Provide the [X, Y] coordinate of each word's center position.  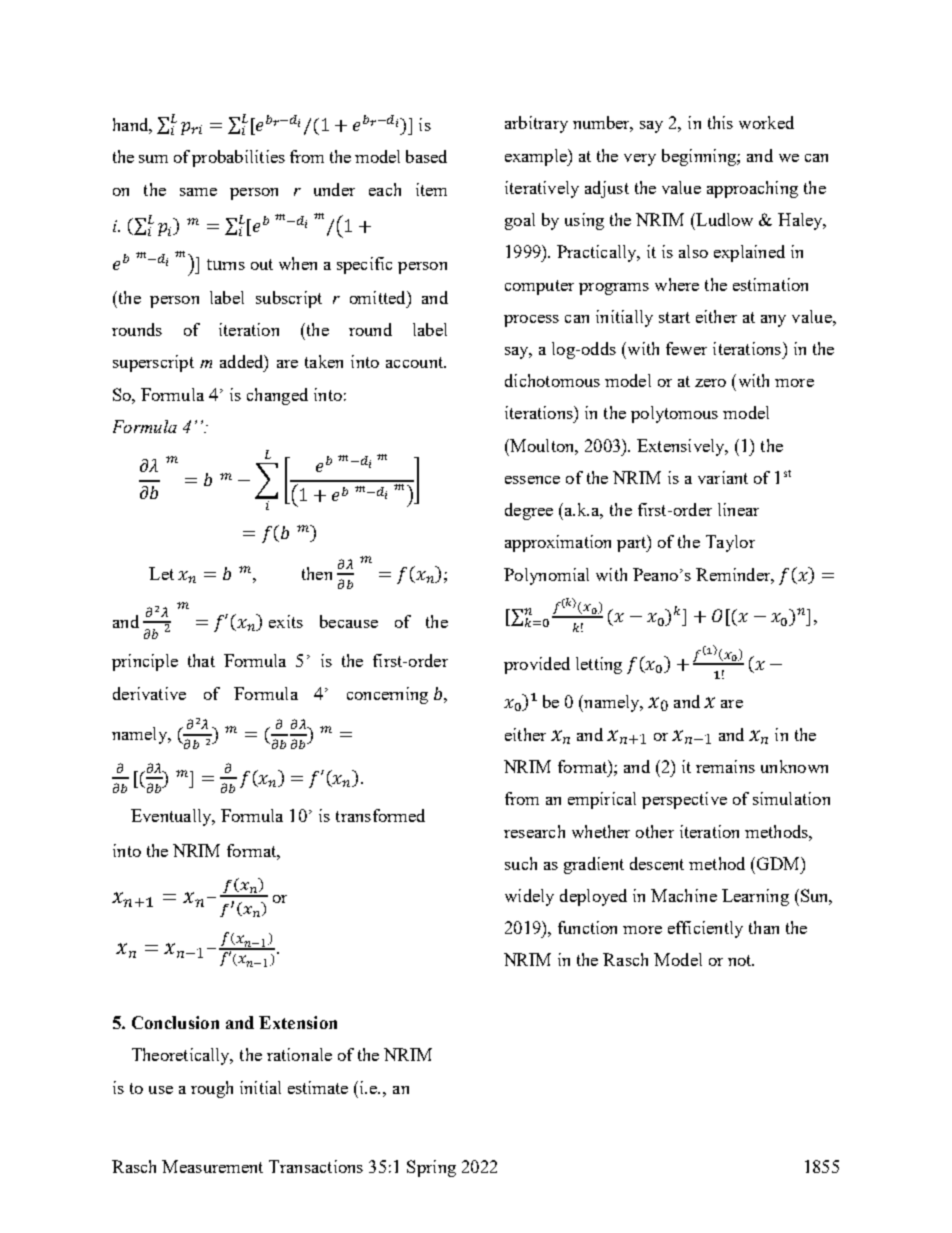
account [416, 362]
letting [599, 665]
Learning [755, 897]
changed [277, 396]
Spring [431, 1168]
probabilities [238, 158]
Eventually [172, 817]
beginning [700, 157]
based [426, 156]
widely [529, 897]
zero [710, 383]
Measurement [212, 1166]
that [201, 660]
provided [537, 665]
